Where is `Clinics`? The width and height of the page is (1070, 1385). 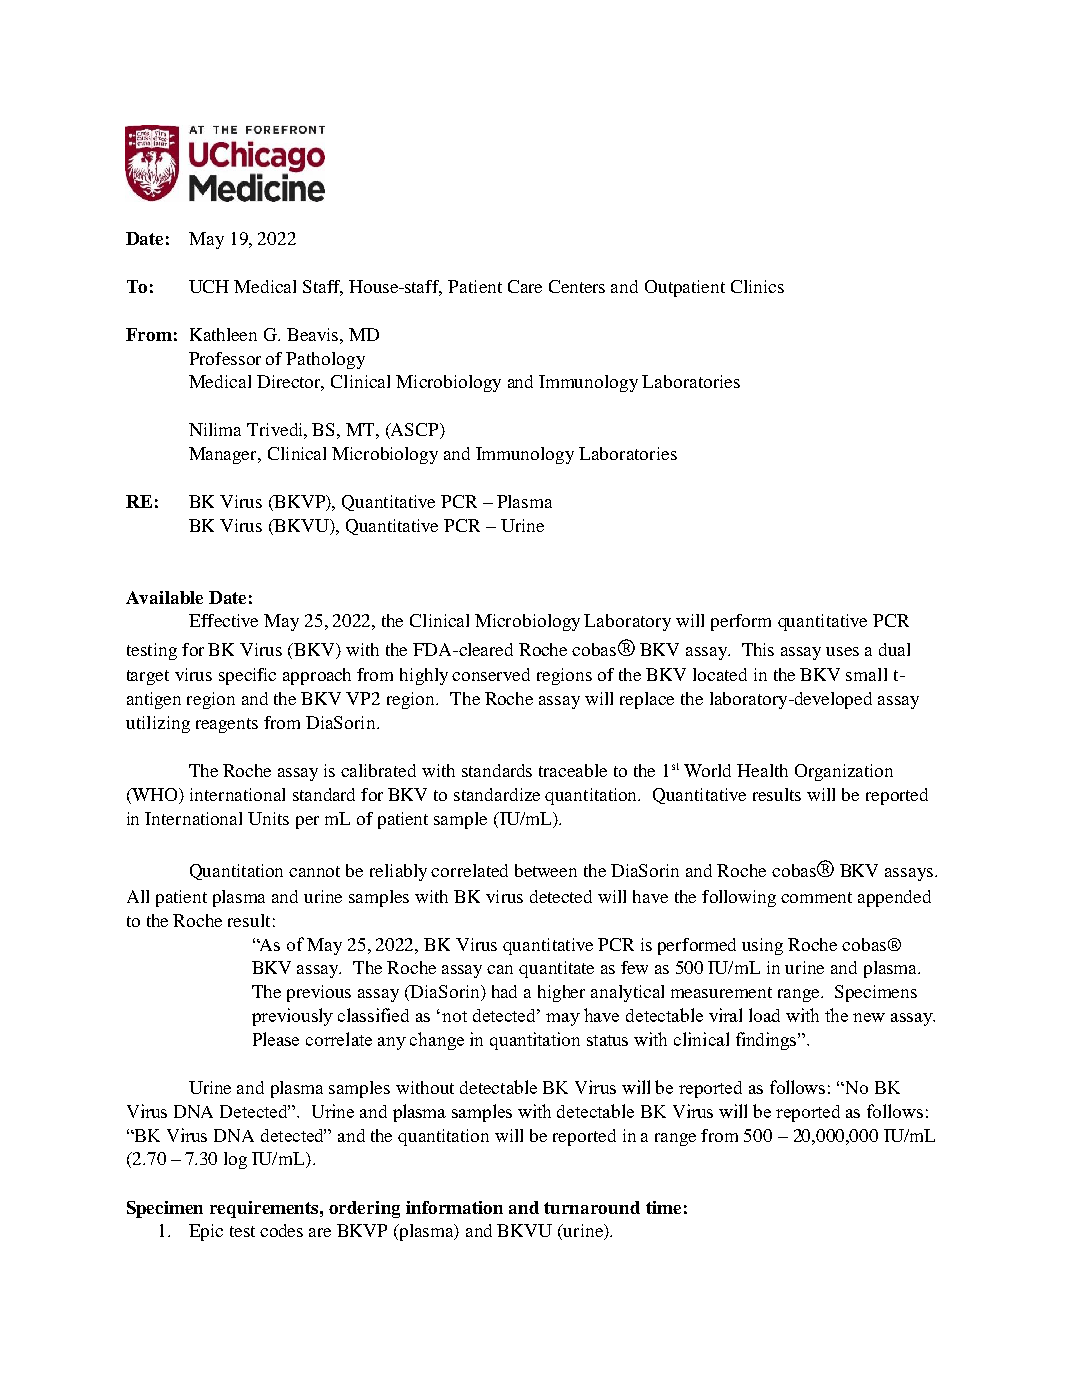
Clinics is located at coordinates (757, 286).
